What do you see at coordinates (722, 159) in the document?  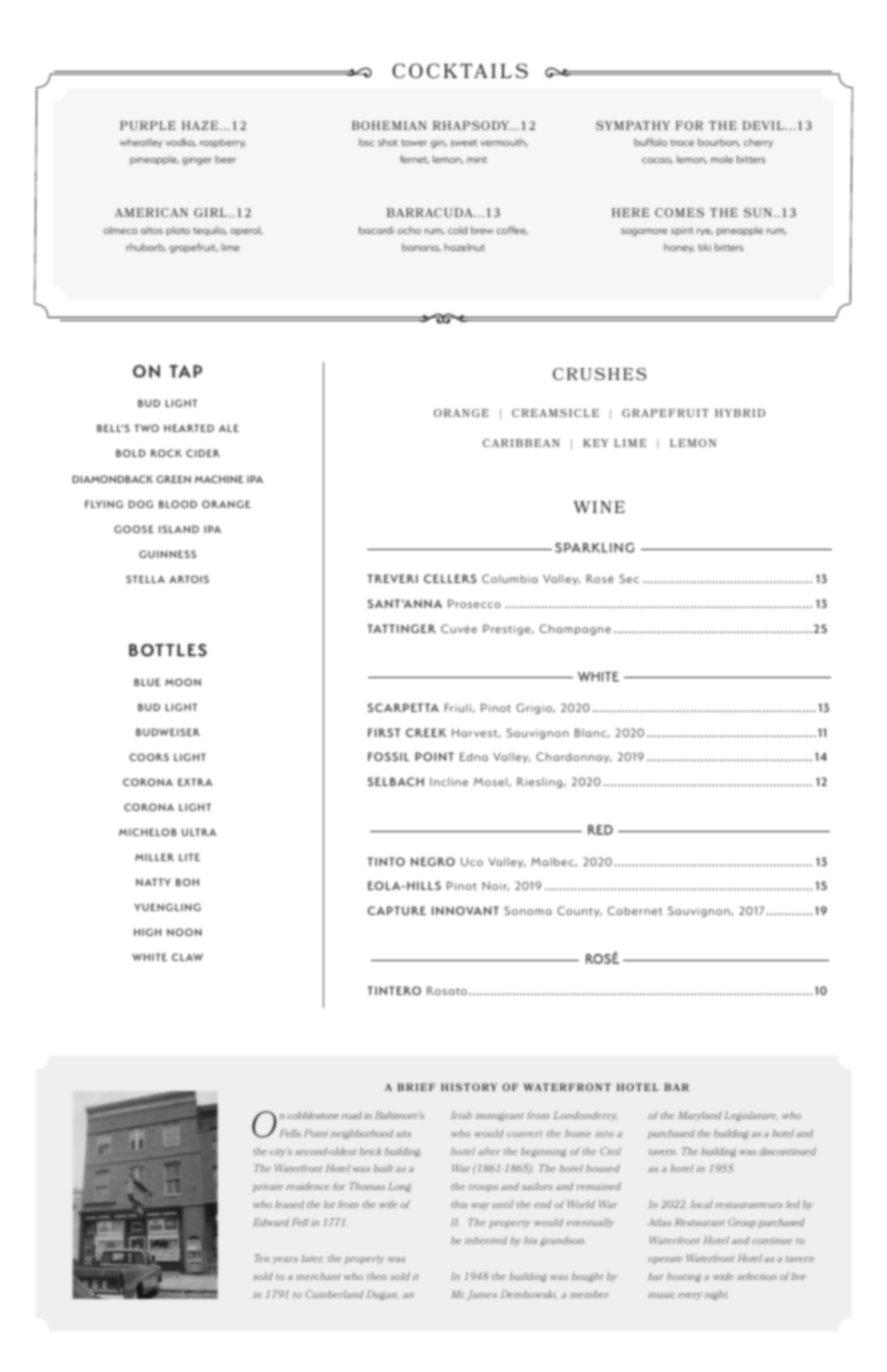 I see `mole` at bounding box center [722, 159].
